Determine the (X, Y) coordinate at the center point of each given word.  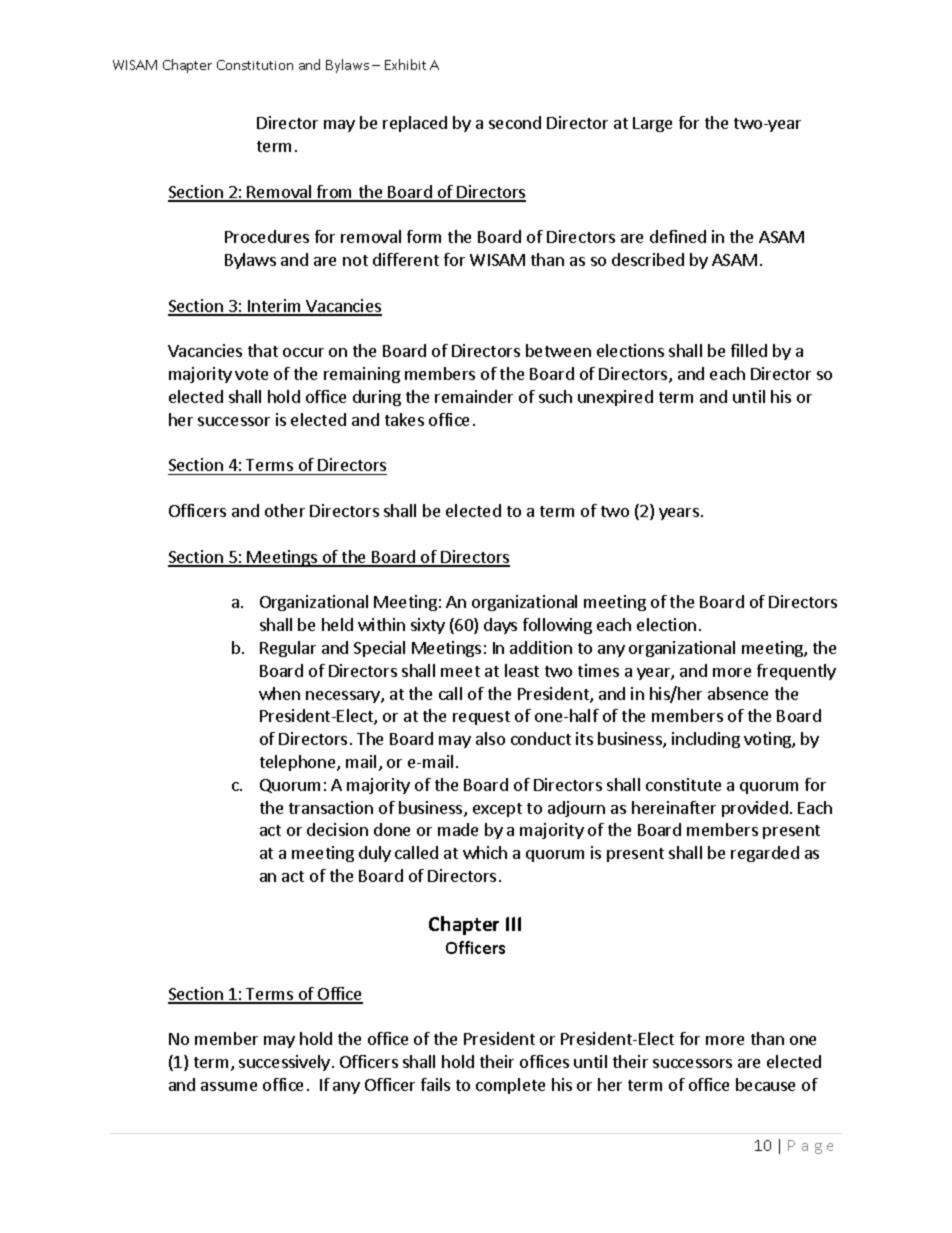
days (500, 626)
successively (286, 1063)
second (515, 122)
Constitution (255, 65)
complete (510, 1086)
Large (652, 124)
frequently (796, 672)
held (337, 624)
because (765, 1084)
